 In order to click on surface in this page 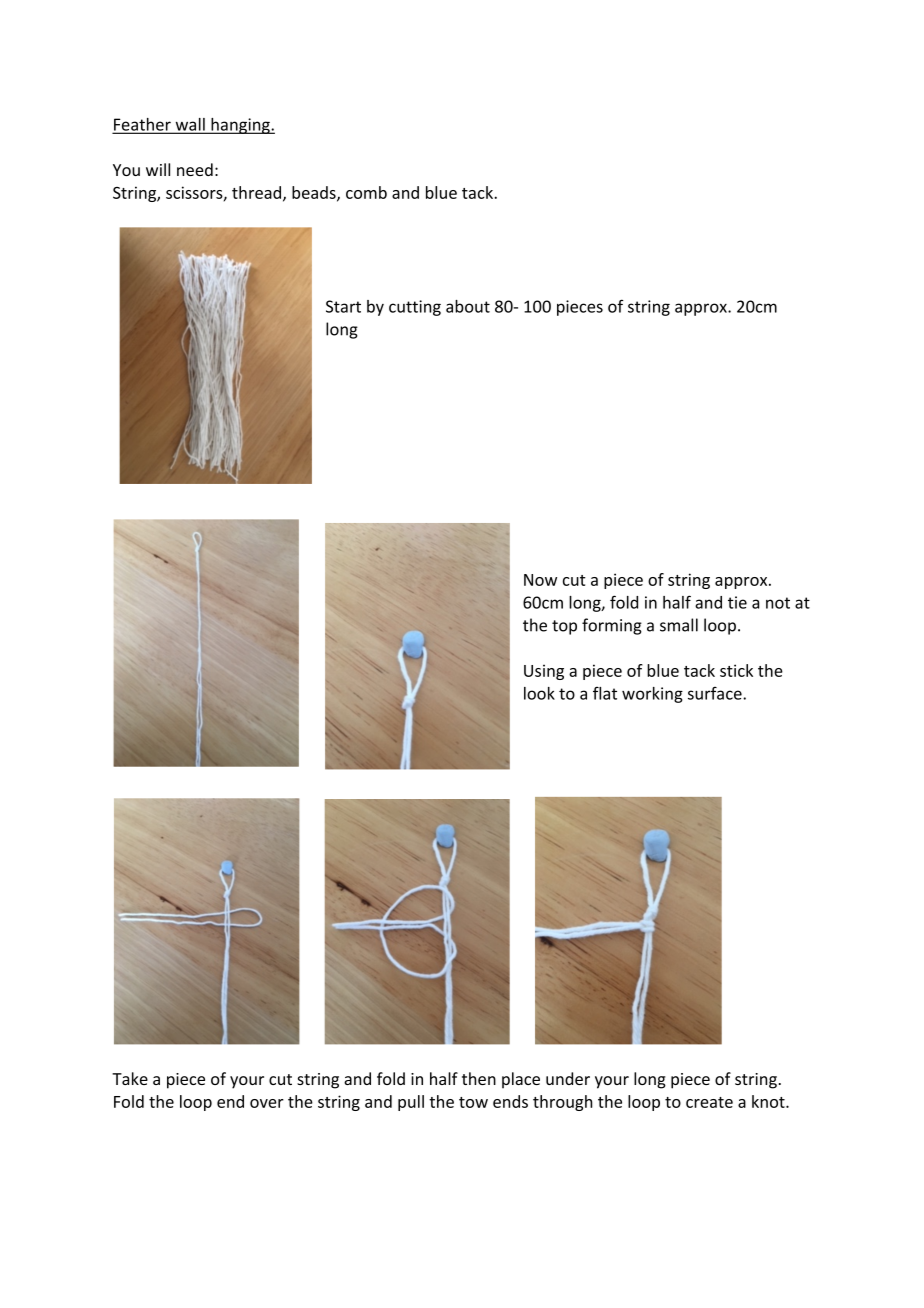, I will do `click(716, 693)`.
